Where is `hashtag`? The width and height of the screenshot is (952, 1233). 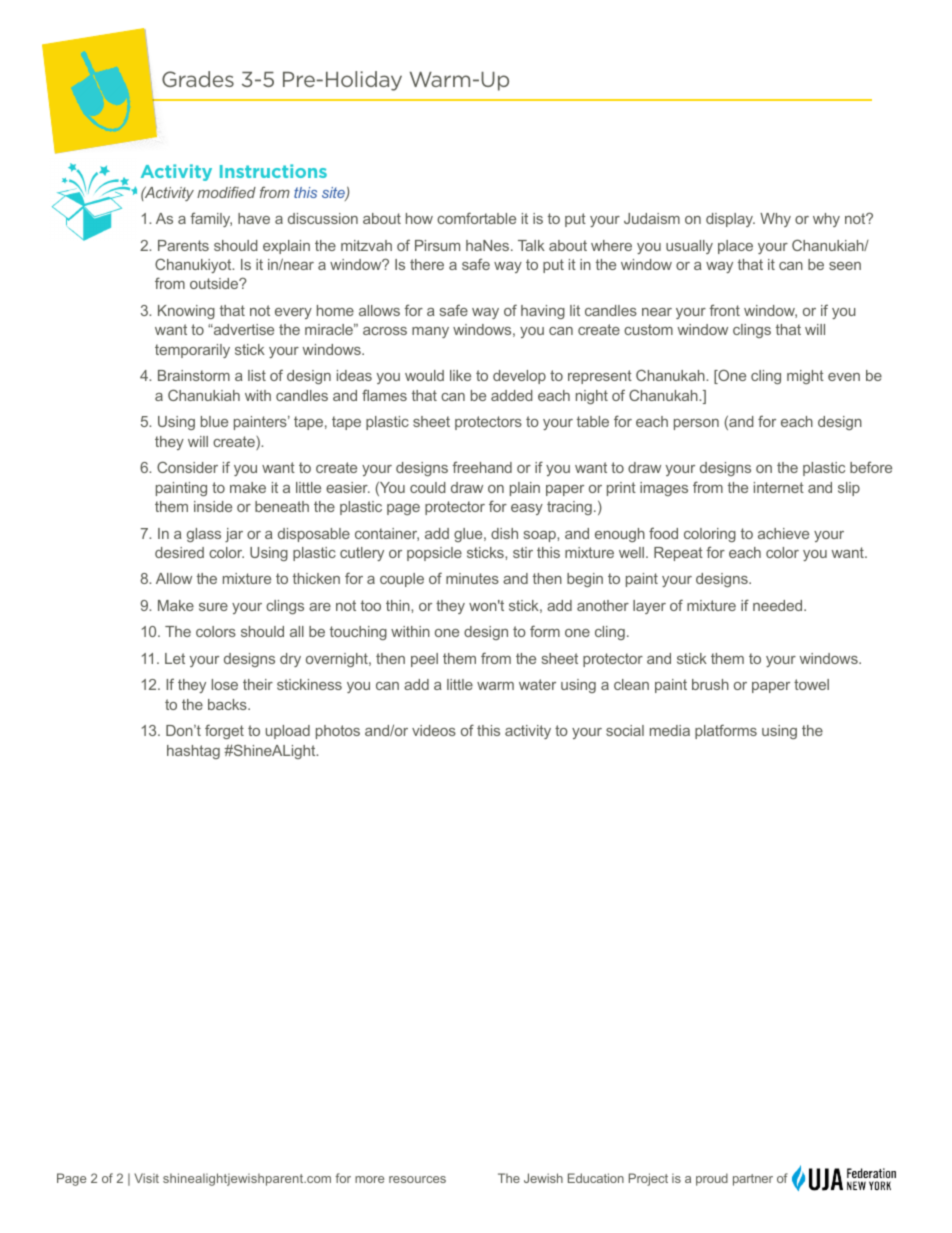 hashtag is located at coordinates (193, 752).
